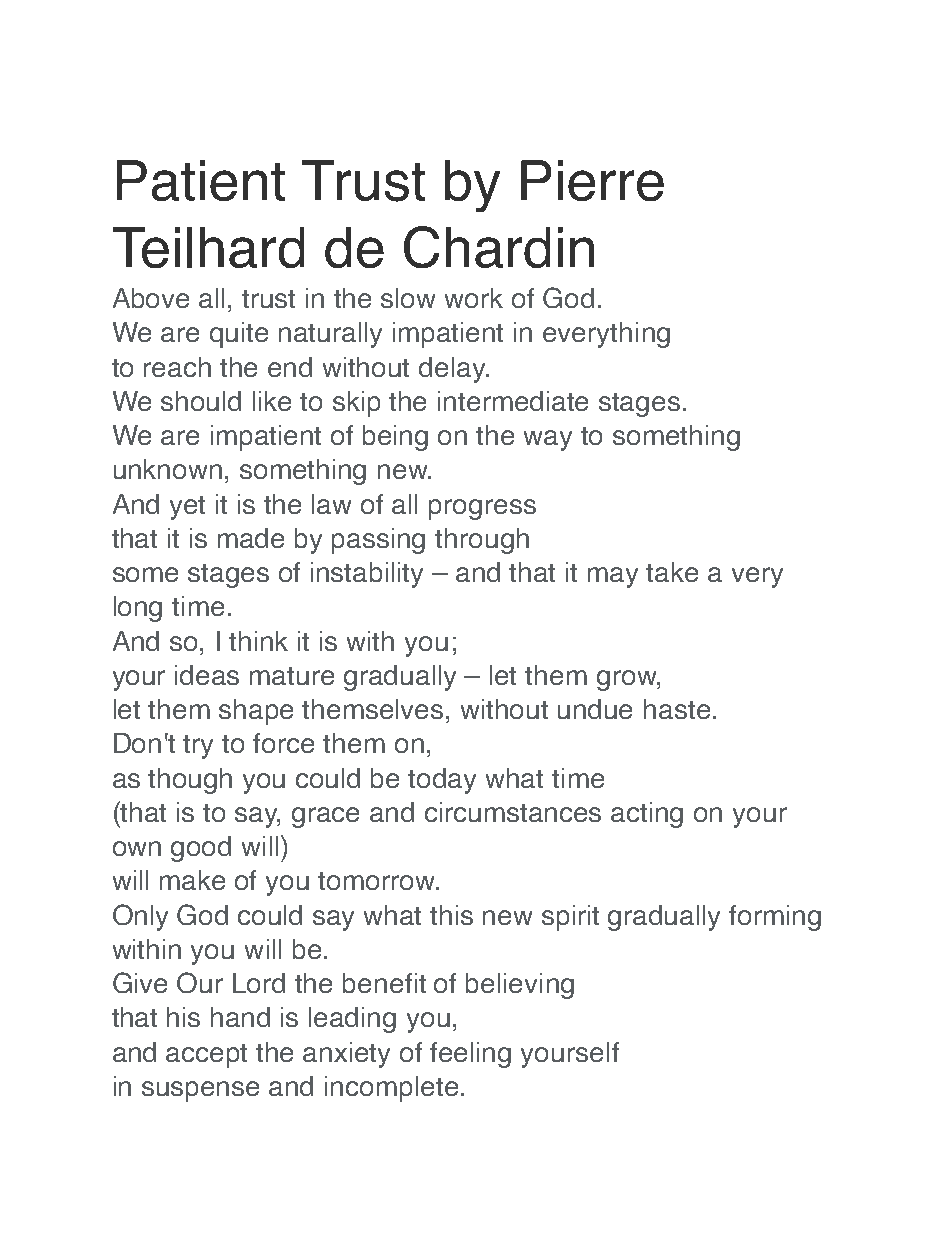  What do you see at coordinates (592, 180) in the page?
I see `Pierre` at bounding box center [592, 180].
